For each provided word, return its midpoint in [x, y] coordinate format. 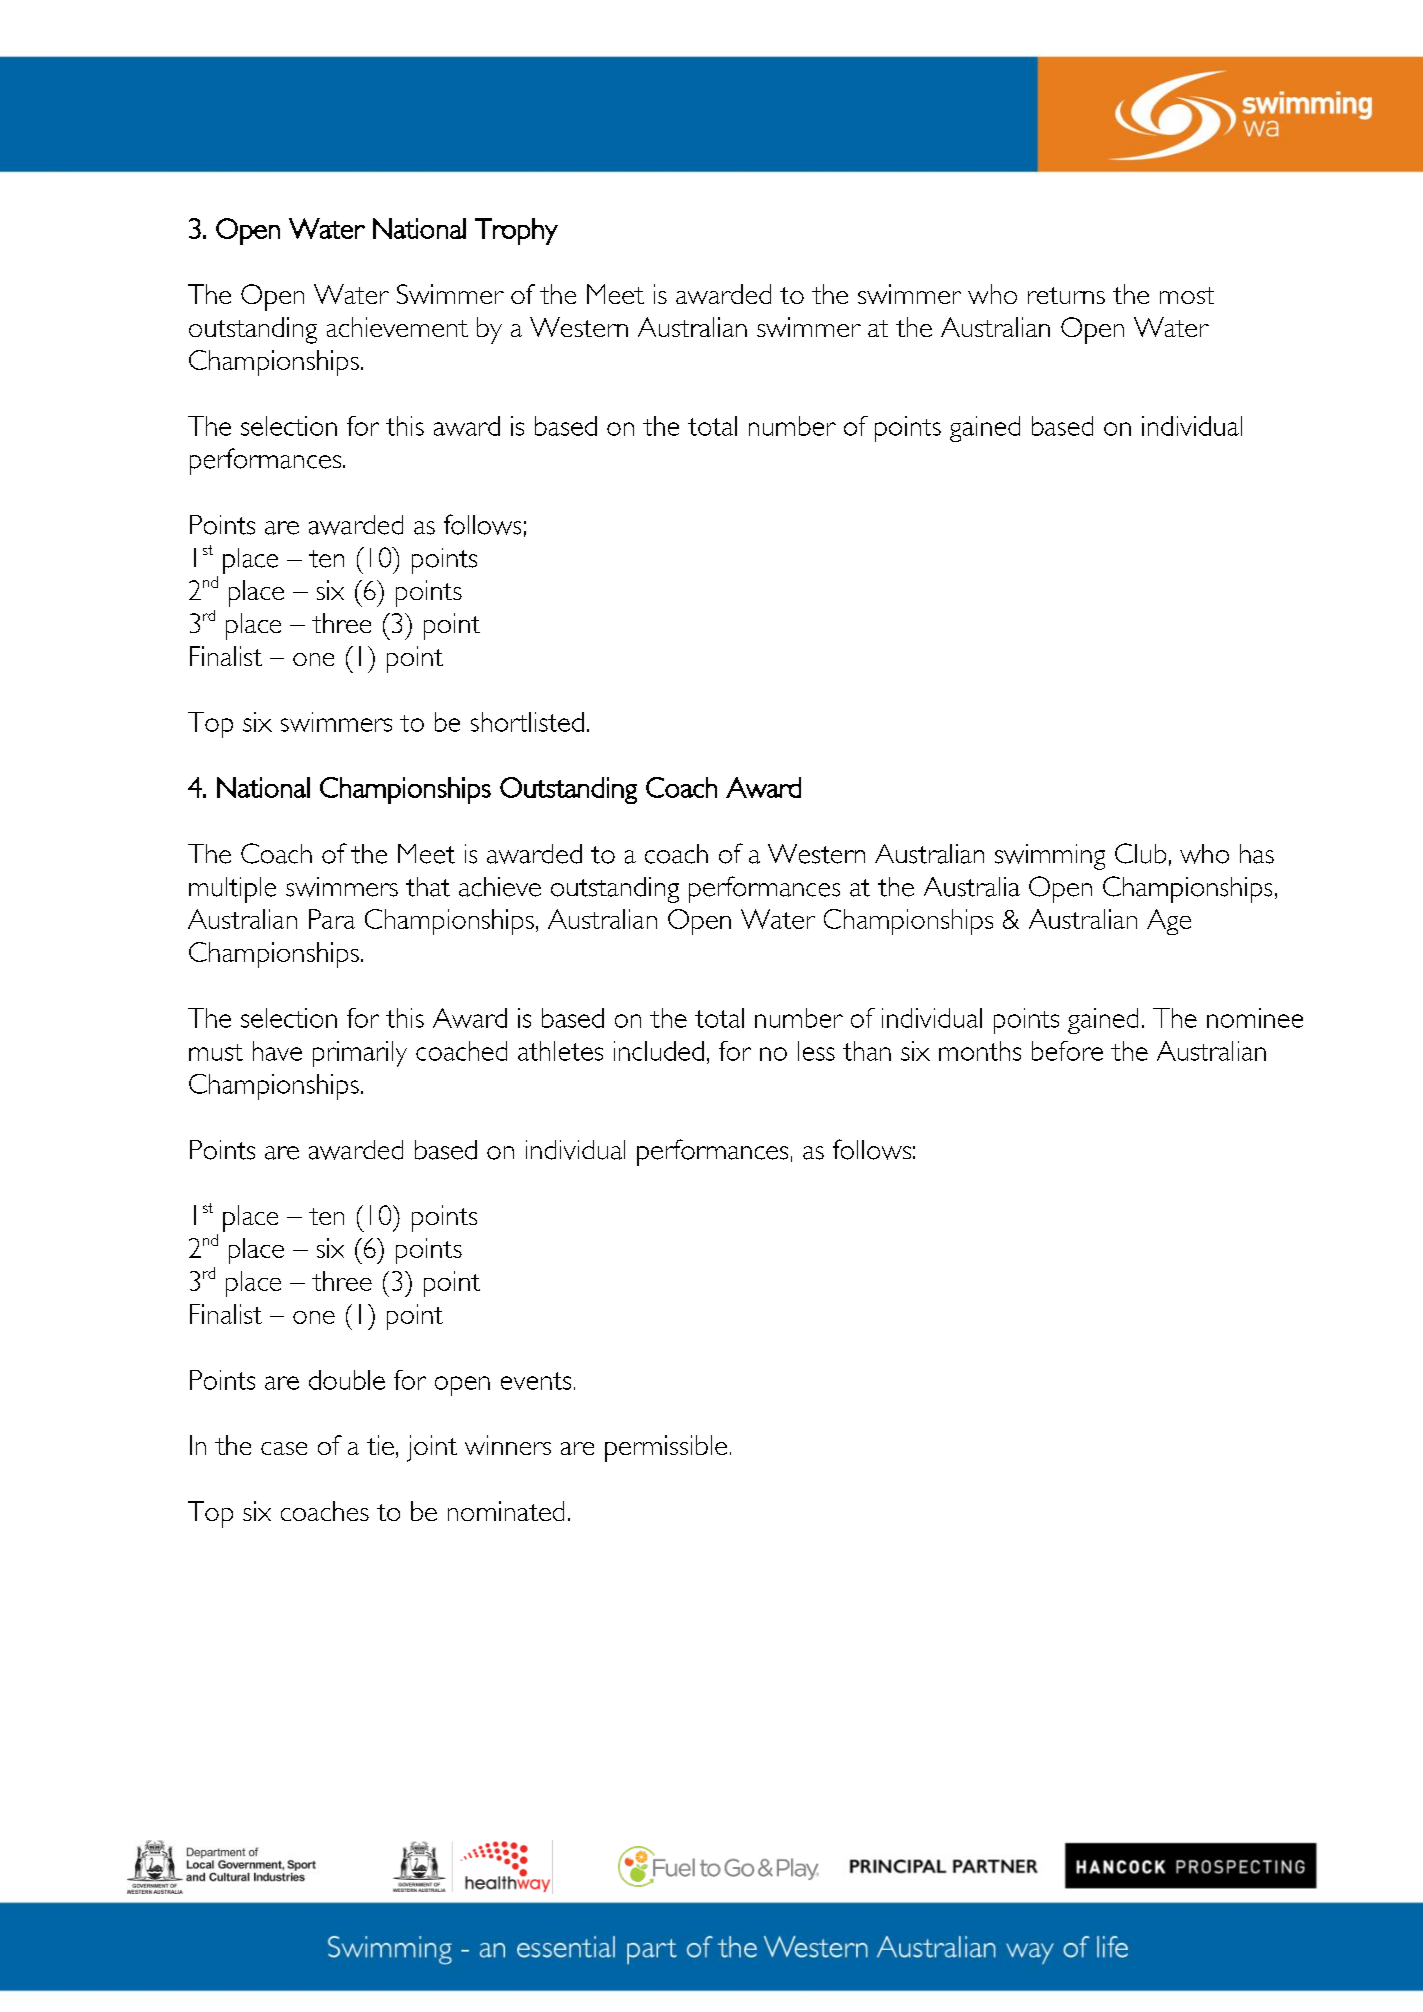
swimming [1050, 857]
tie [380, 1445]
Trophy [516, 231]
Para [332, 919]
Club [1140, 853]
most [1187, 295]
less [816, 1051]
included [659, 1051]
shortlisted [527, 722]
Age [1169, 922]
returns [1066, 295]
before [1067, 1051]
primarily [360, 1054]
